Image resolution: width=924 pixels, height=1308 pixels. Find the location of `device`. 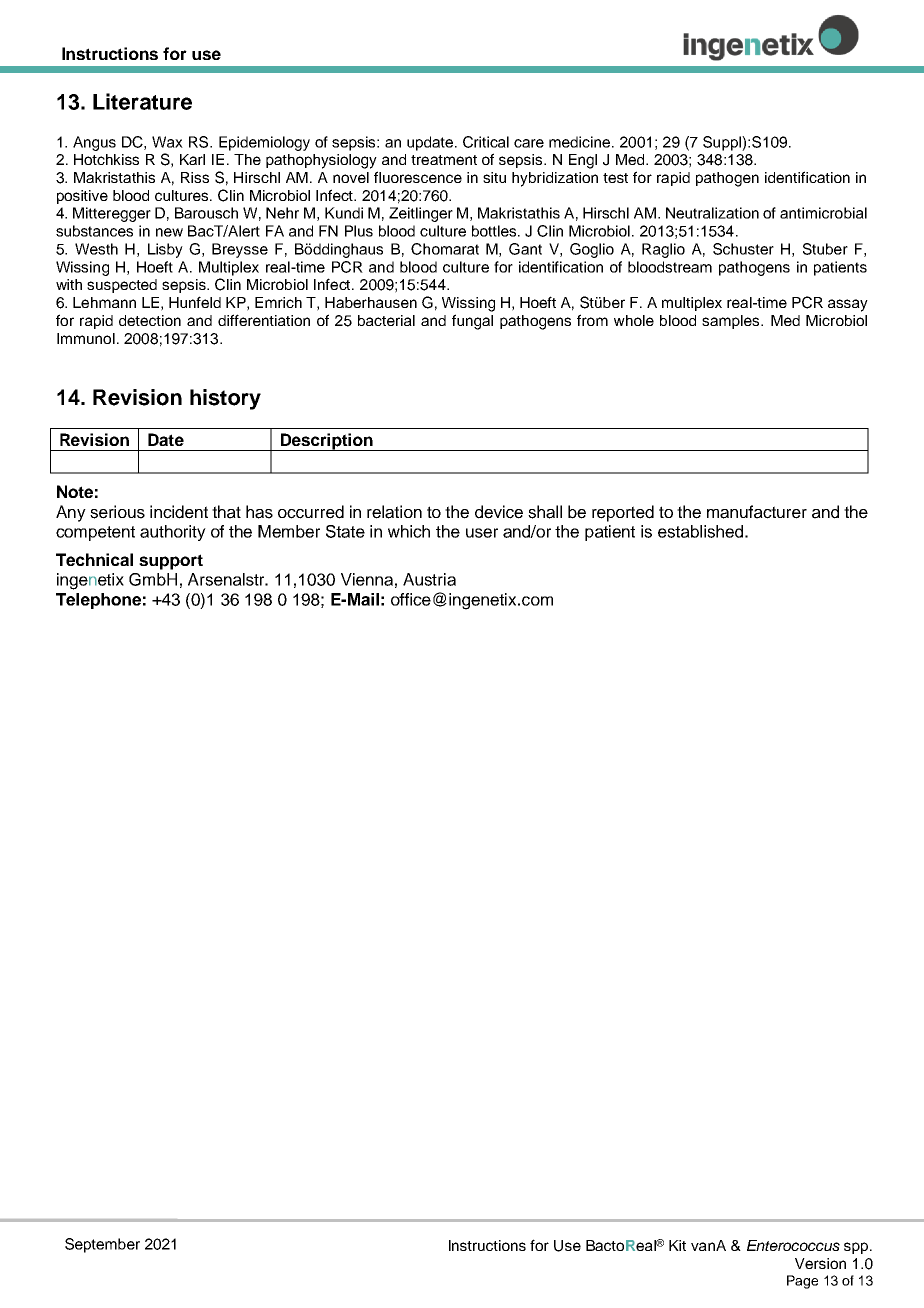

device is located at coordinates (499, 512).
